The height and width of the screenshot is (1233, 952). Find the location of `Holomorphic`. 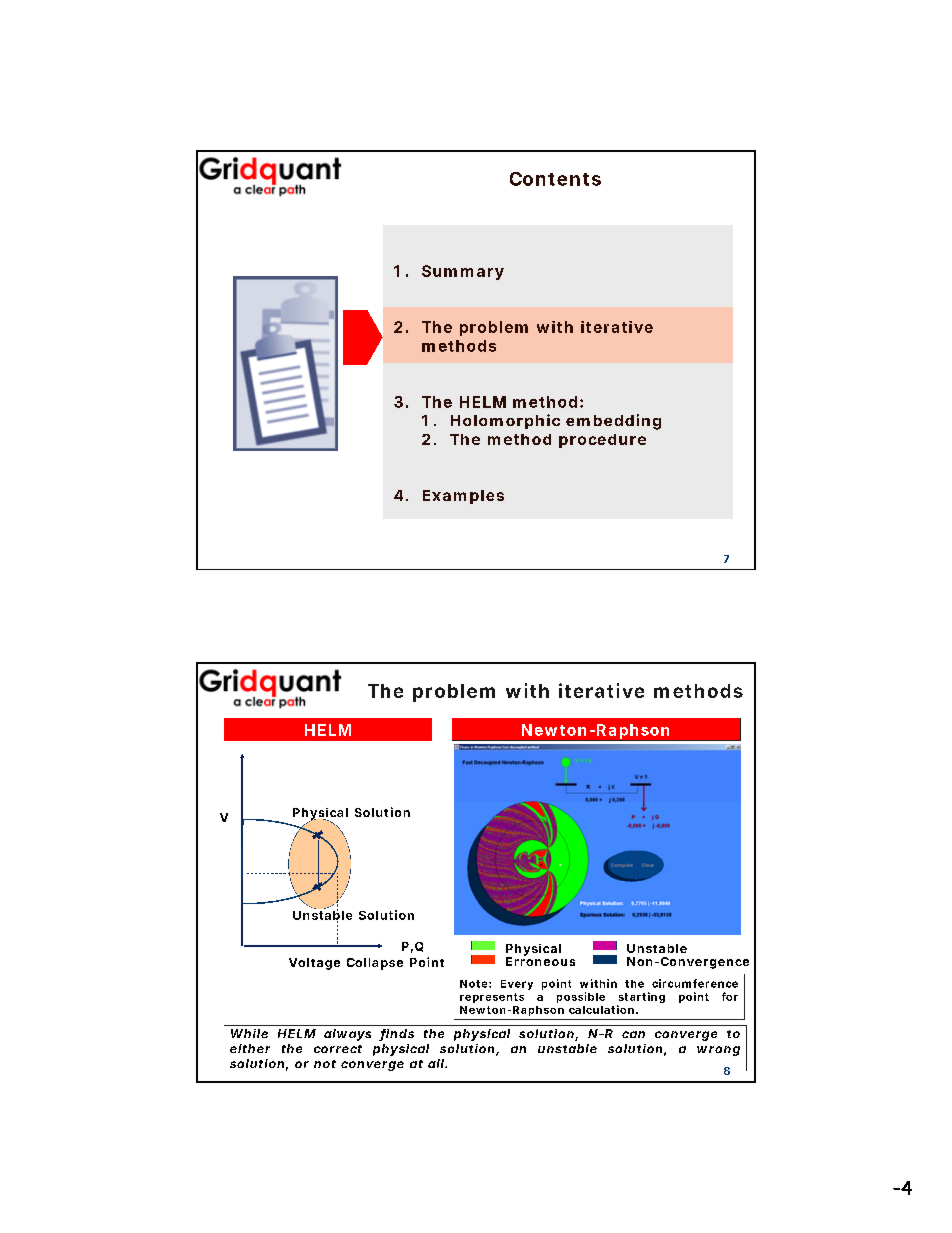

Holomorphic is located at coordinates (505, 421).
